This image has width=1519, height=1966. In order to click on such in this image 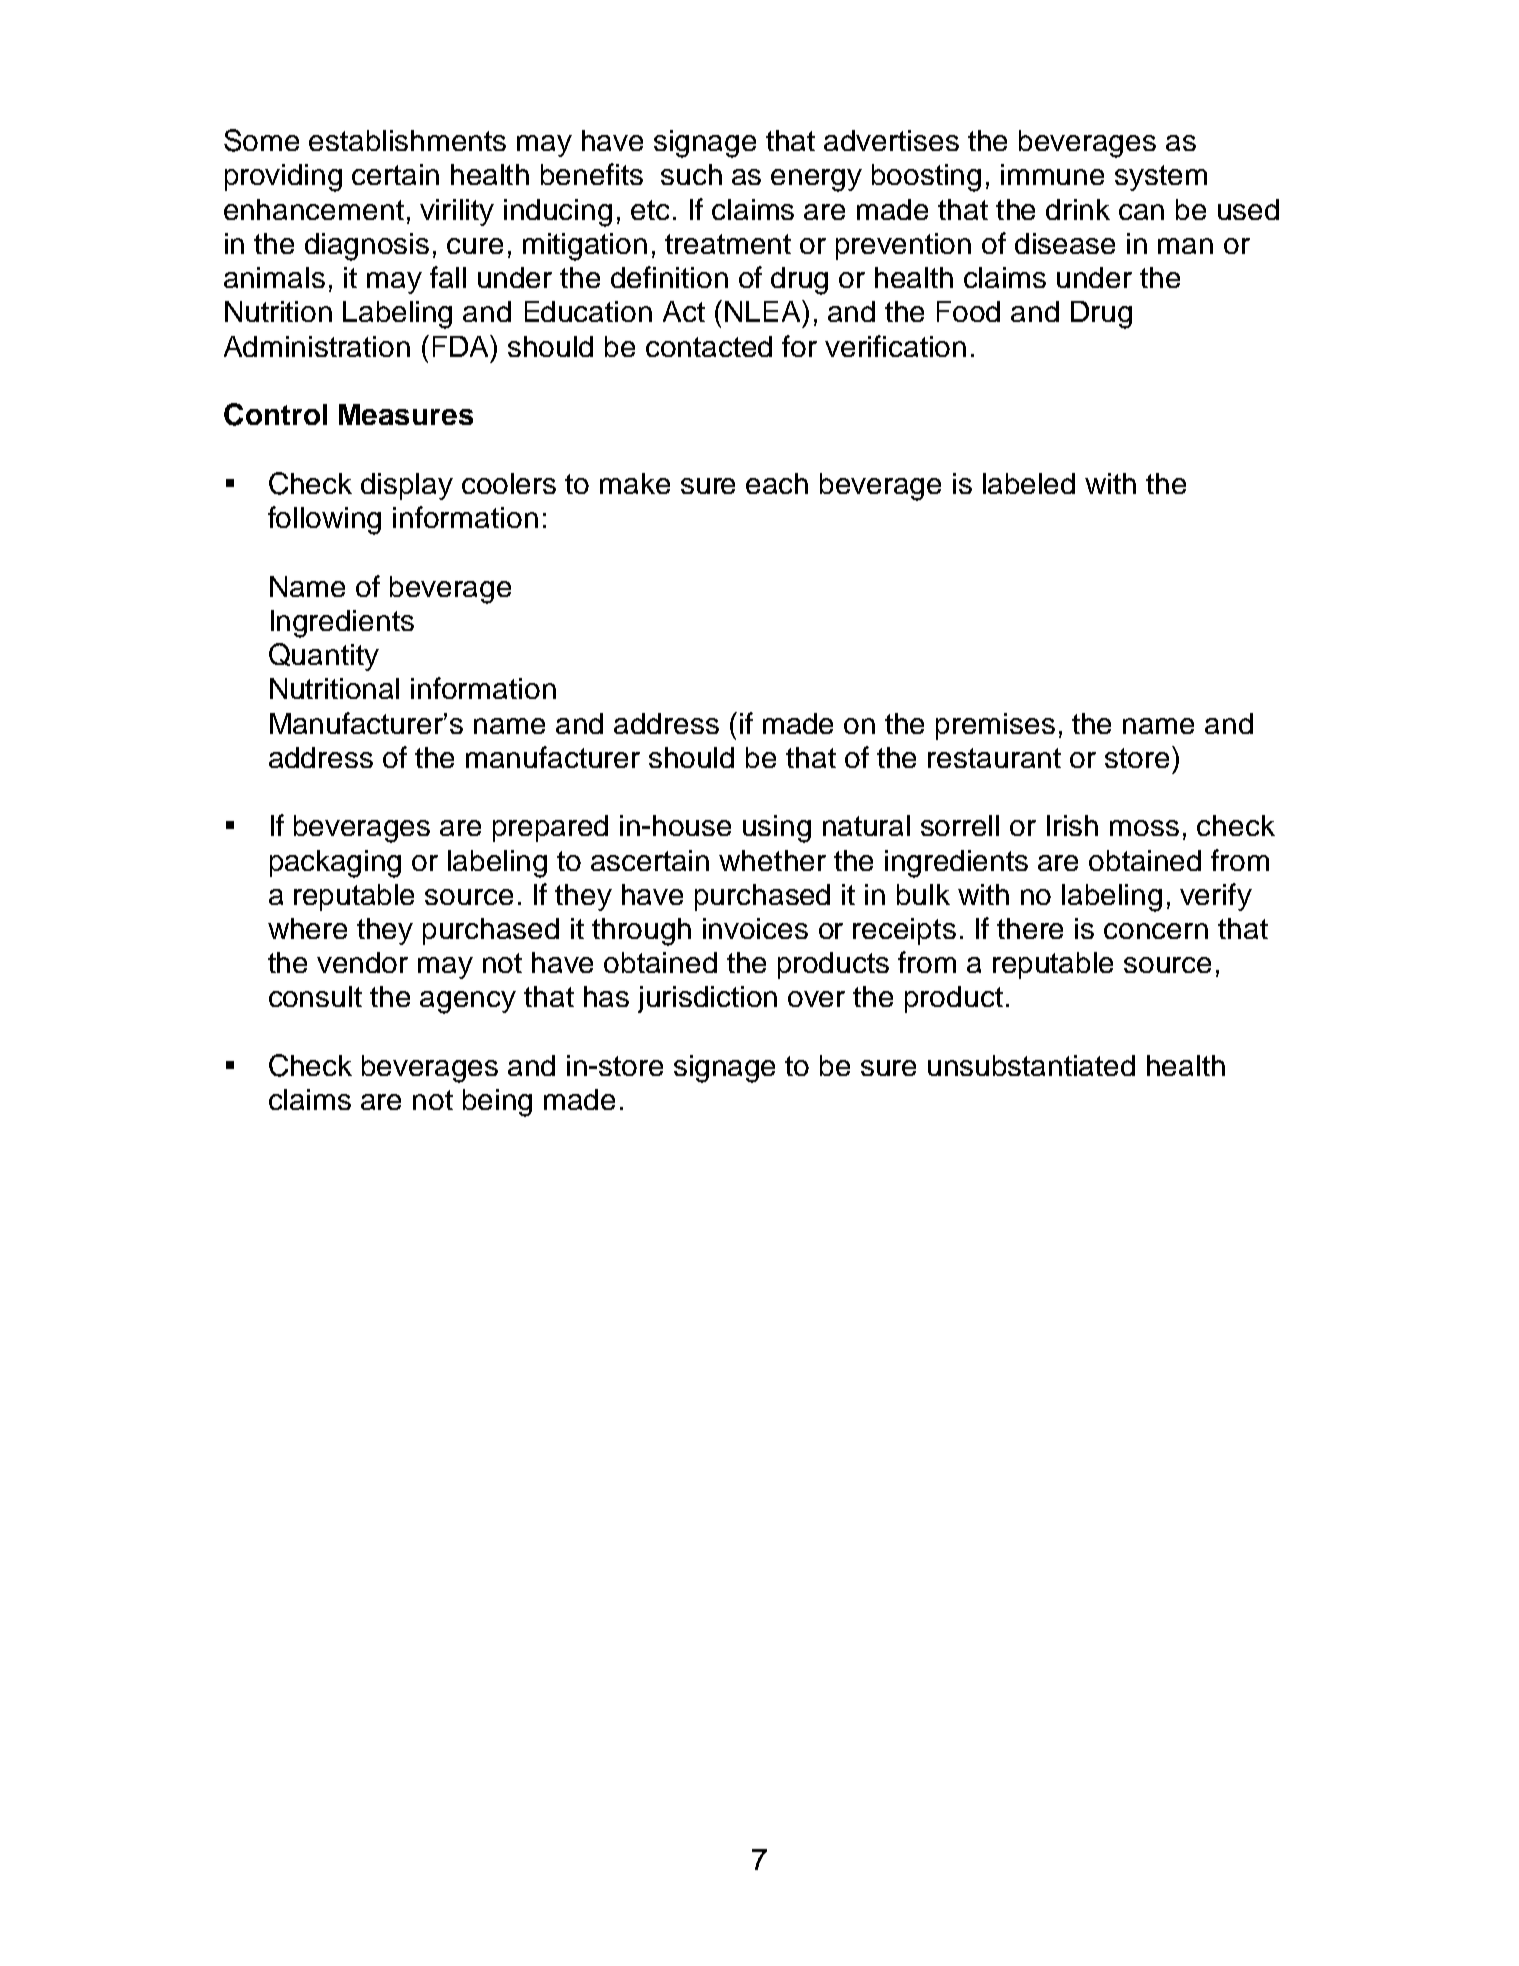, I will do `click(691, 174)`.
